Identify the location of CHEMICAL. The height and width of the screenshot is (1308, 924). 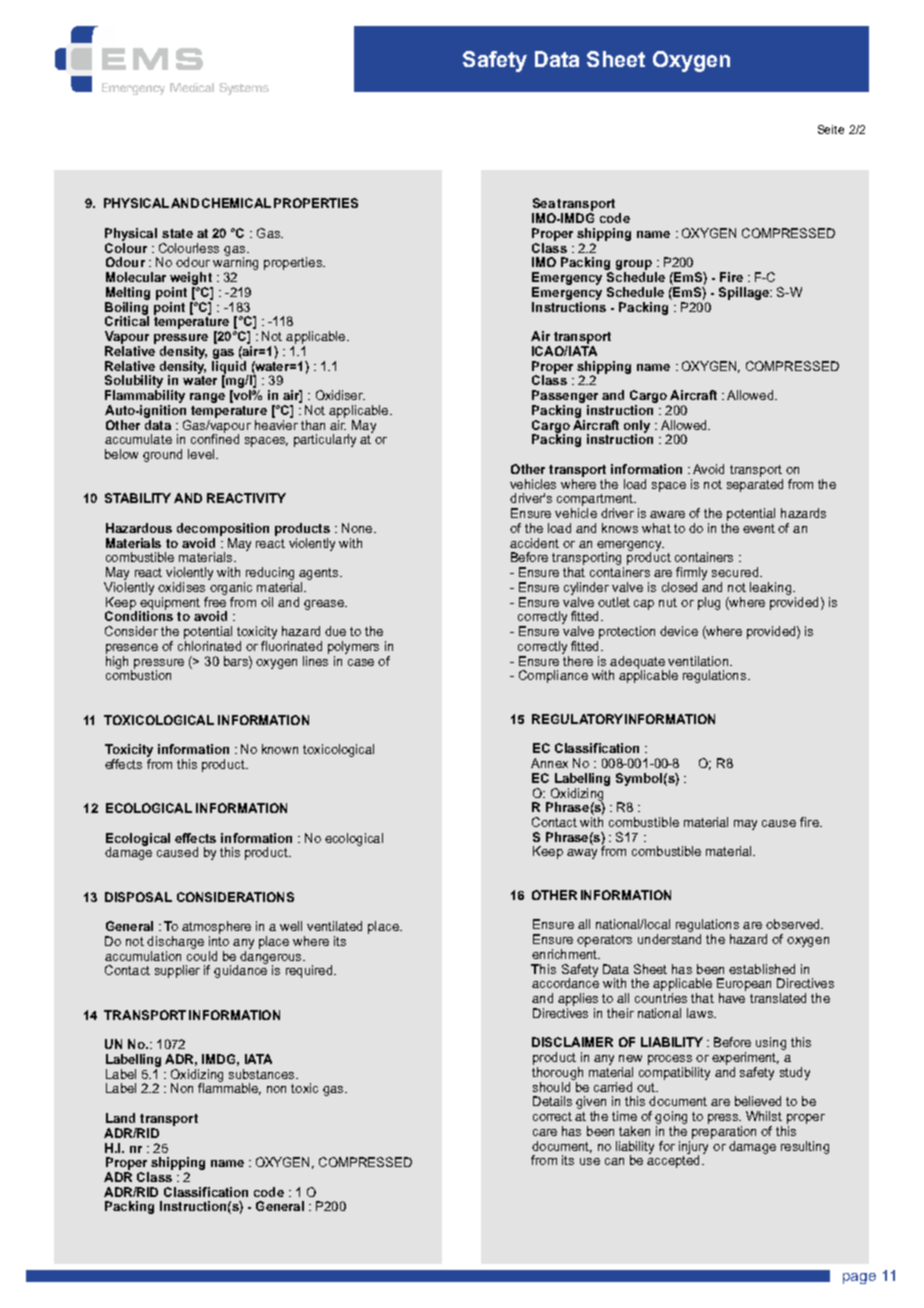
(236, 203).
